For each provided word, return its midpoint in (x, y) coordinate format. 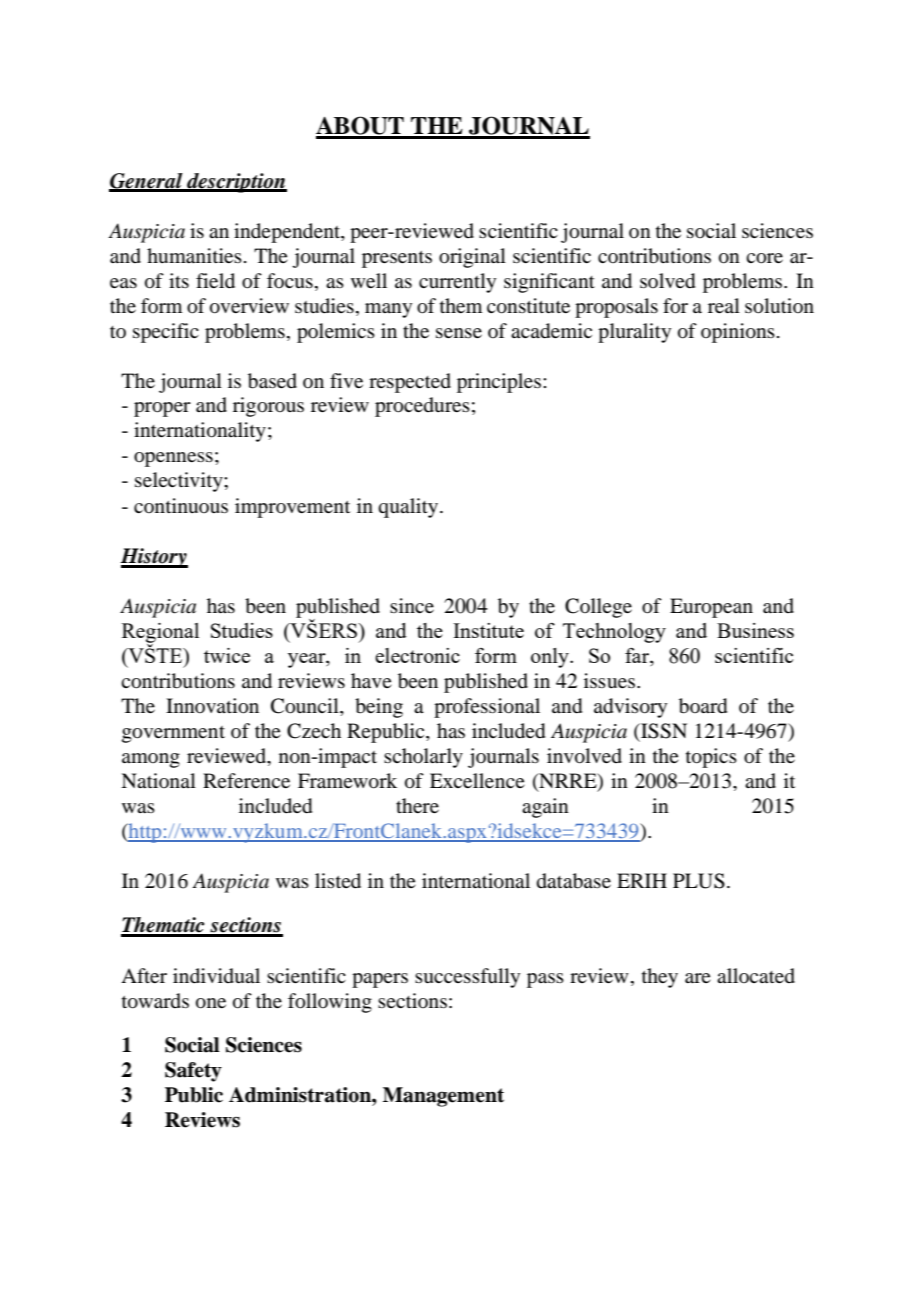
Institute (488, 630)
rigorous (268, 407)
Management (443, 1097)
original (472, 258)
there (417, 805)
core (764, 258)
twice (227, 655)
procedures (422, 407)
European (711, 608)
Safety (193, 1072)
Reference (246, 780)
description (236, 183)
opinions (738, 333)
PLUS (699, 881)
